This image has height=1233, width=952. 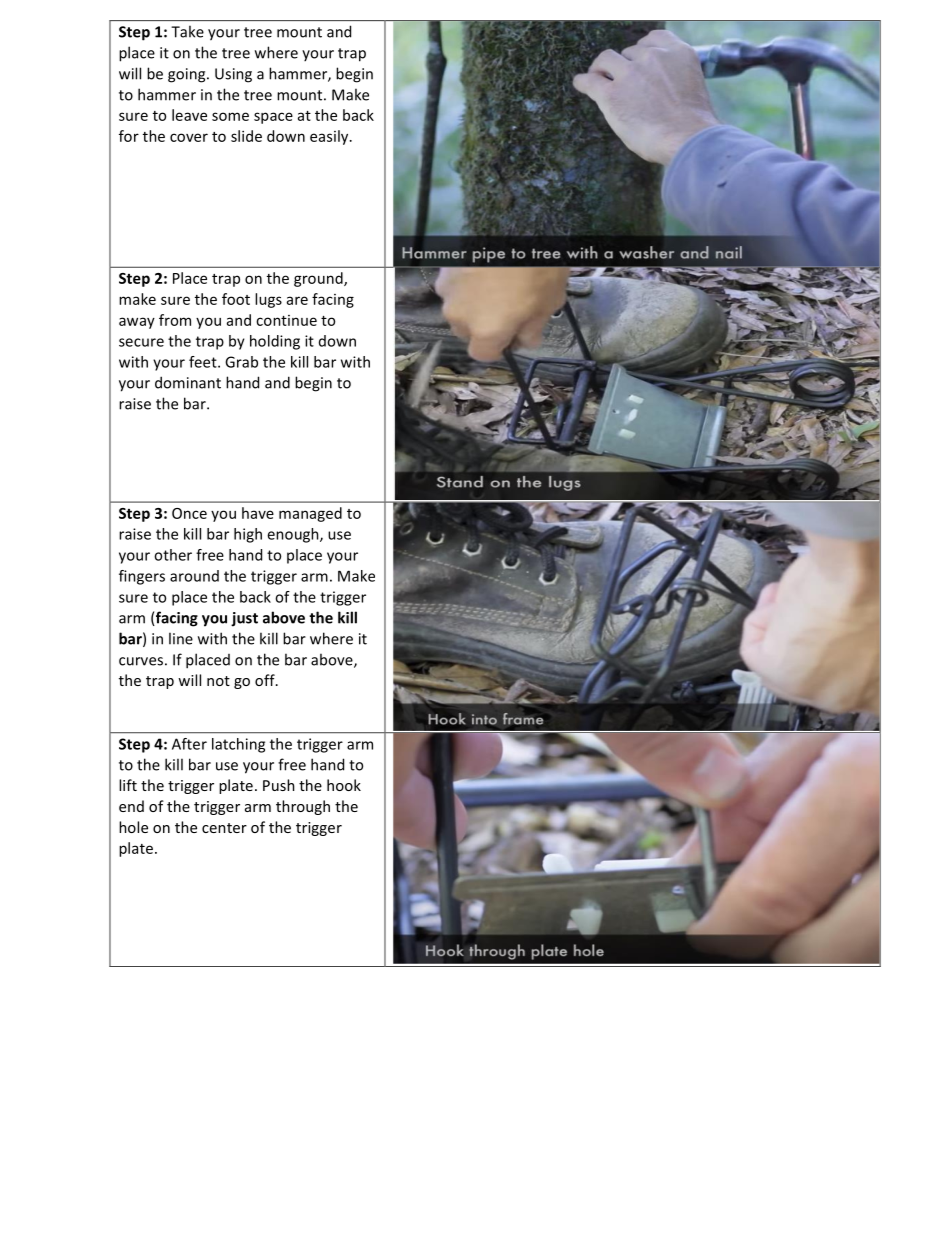 What do you see at coordinates (310, 514) in the image?
I see `managed` at bounding box center [310, 514].
